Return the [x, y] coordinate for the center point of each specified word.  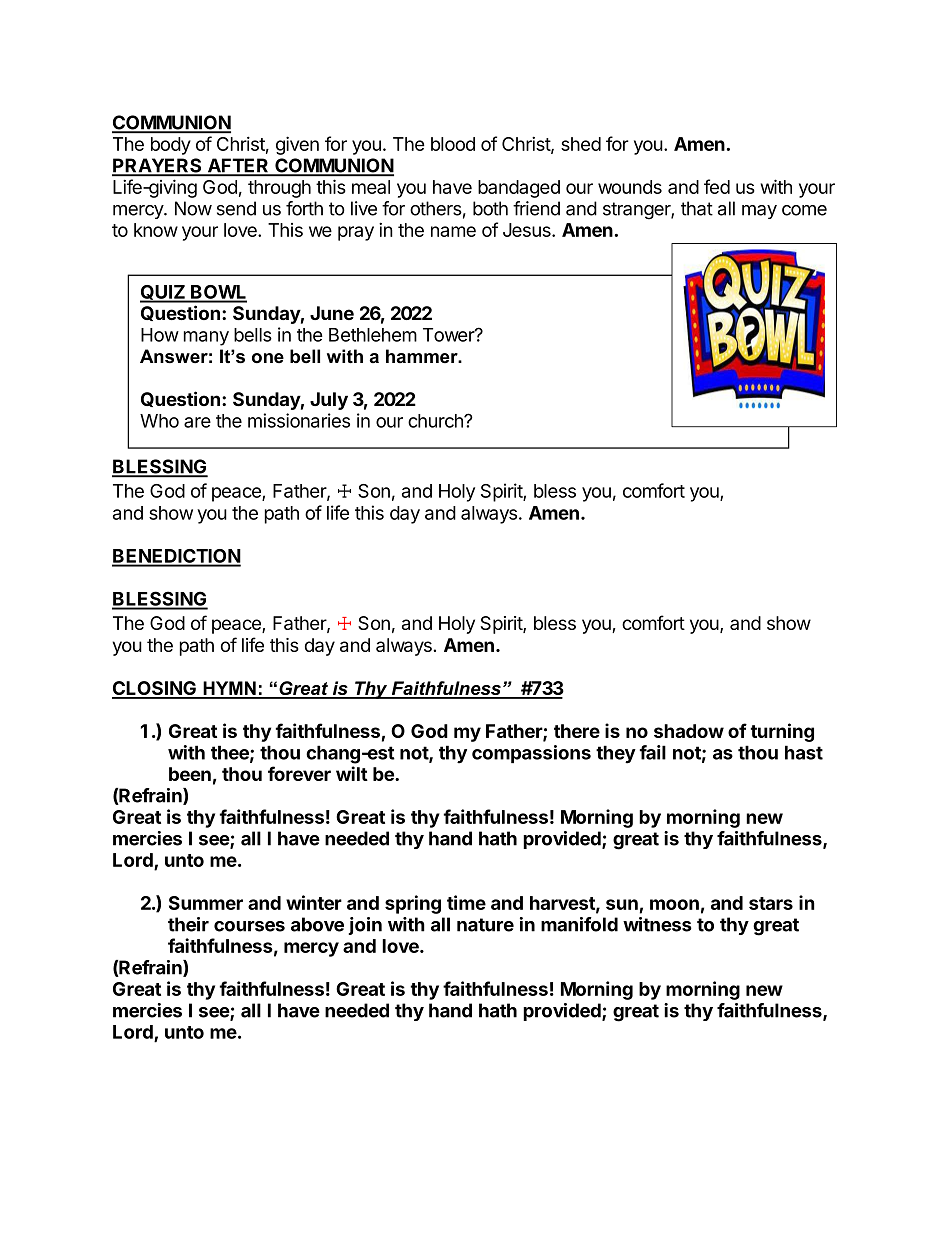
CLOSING [155, 689]
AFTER [238, 166]
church [436, 421]
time [466, 902]
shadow [689, 731]
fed [717, 186]
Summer [206, 903]
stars [771, 903]
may [759, 212]
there [577, 731]
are [197, 422]
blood [453, 144]
